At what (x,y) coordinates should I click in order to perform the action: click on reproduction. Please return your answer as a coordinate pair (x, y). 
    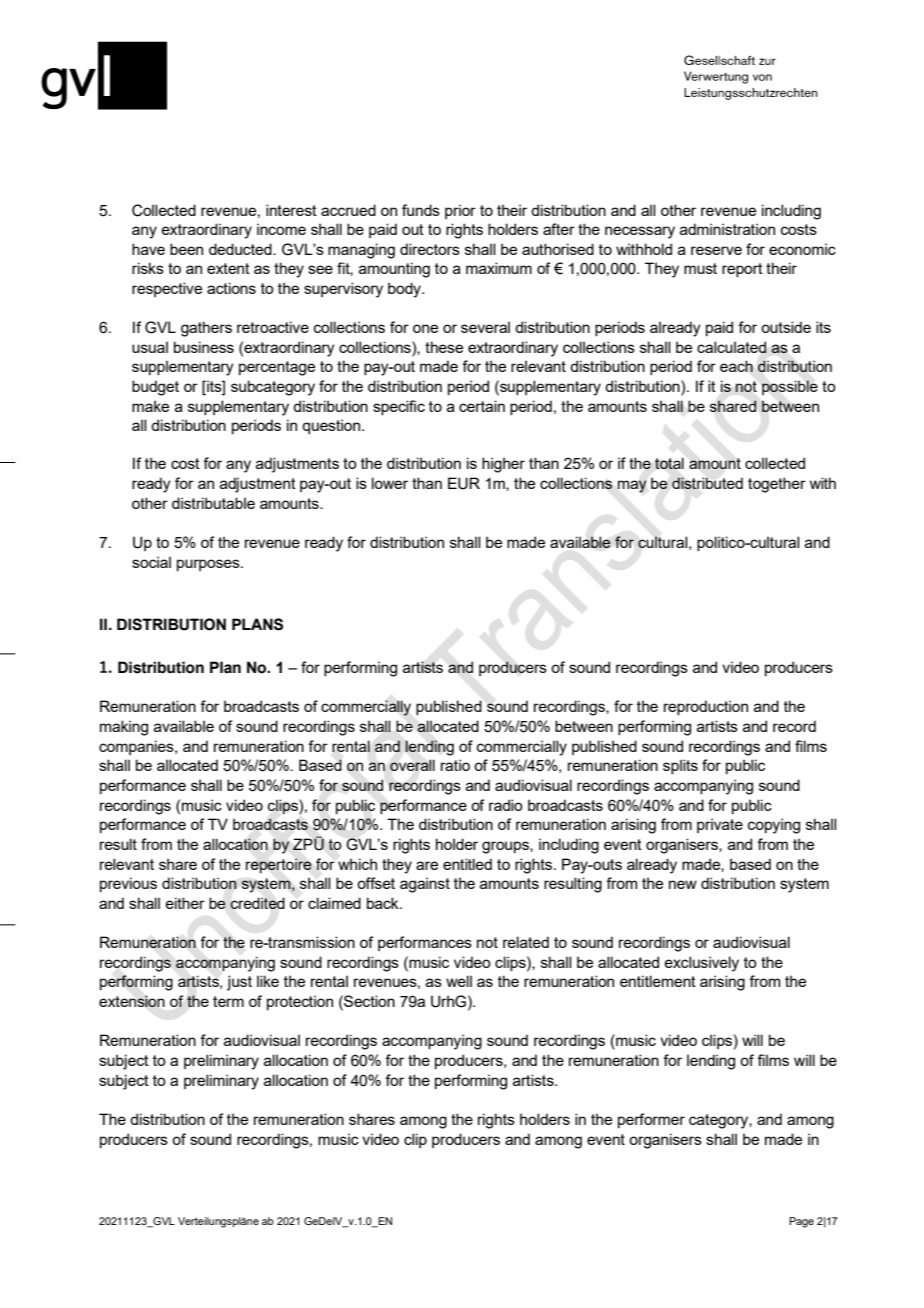
    Looking at the image, I should click on (706, 707).
